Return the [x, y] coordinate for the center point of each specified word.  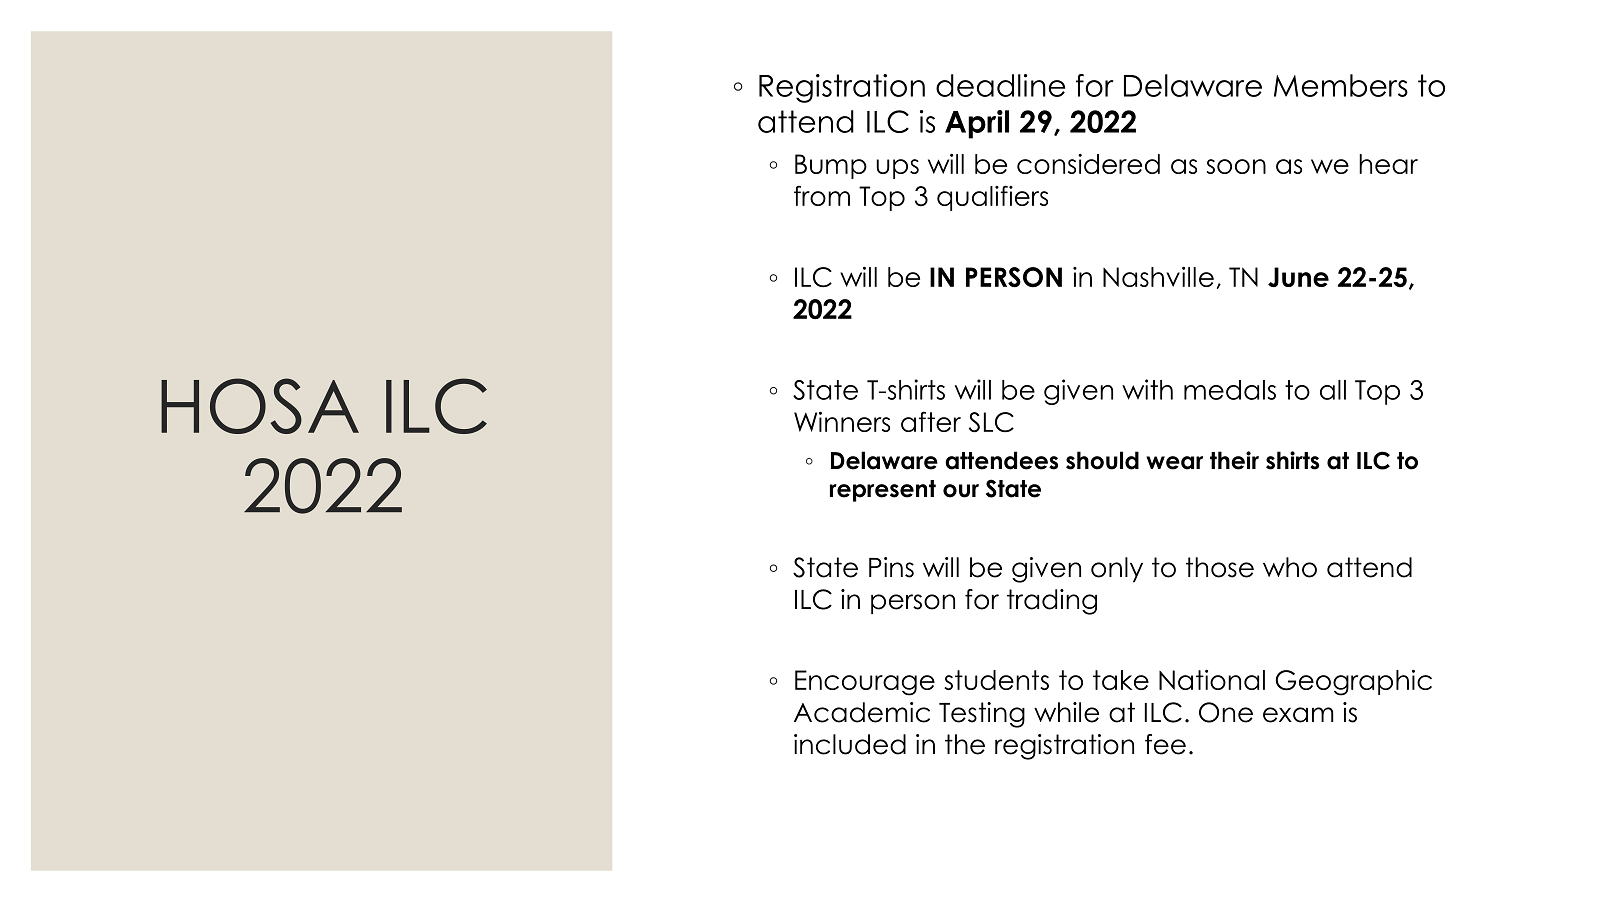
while [1066, 712]
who [1290, 567]
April [977, 124]
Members [1341, 85]
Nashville [1158, 276]
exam [1298, 715]
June [1298, 277]
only [1117, 569]
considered [1088, 164]
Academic [862, 712]
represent [883, 491]
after [931, 421]
